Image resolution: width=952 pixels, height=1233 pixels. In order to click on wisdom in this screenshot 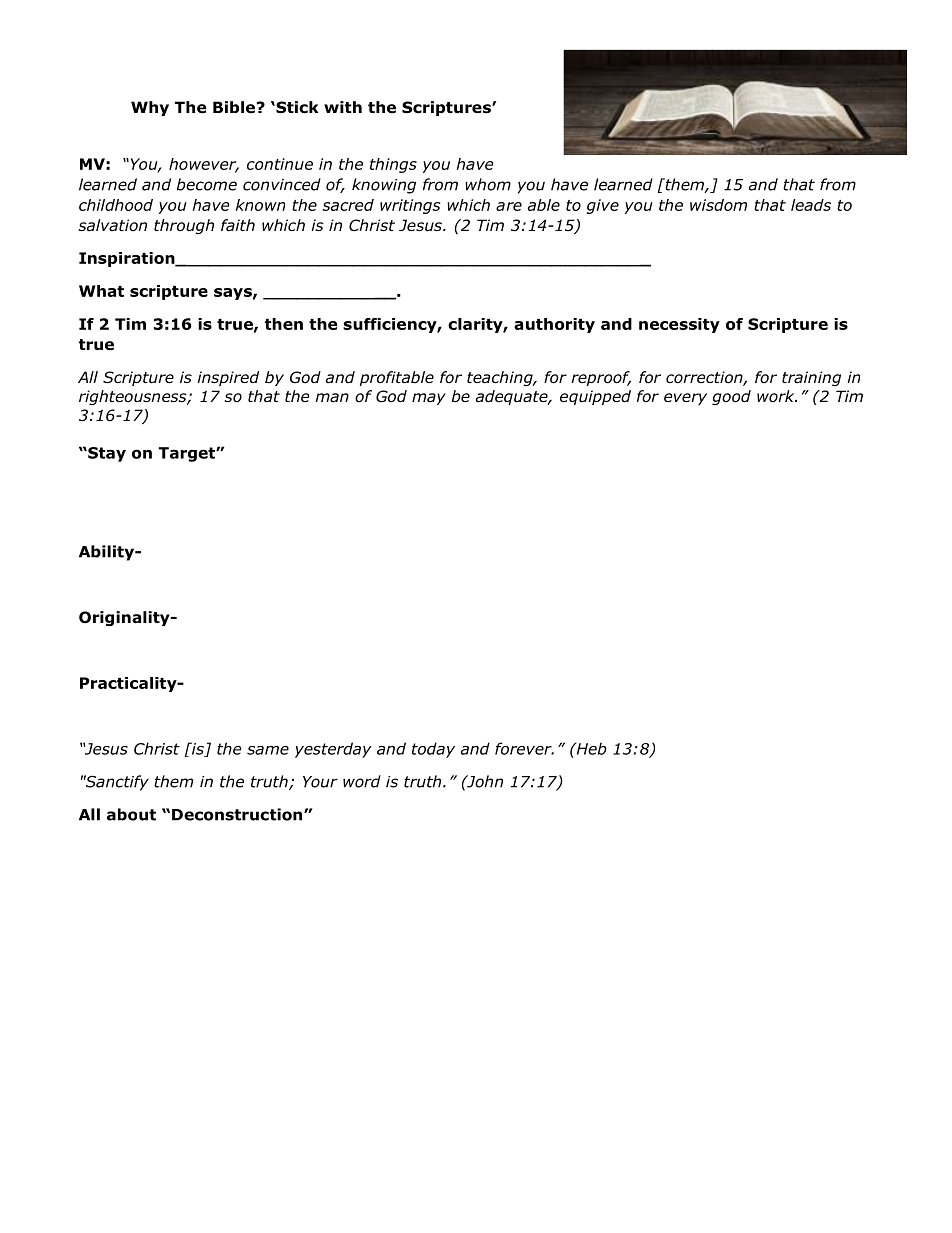, I will do `click(718, 205)`.
